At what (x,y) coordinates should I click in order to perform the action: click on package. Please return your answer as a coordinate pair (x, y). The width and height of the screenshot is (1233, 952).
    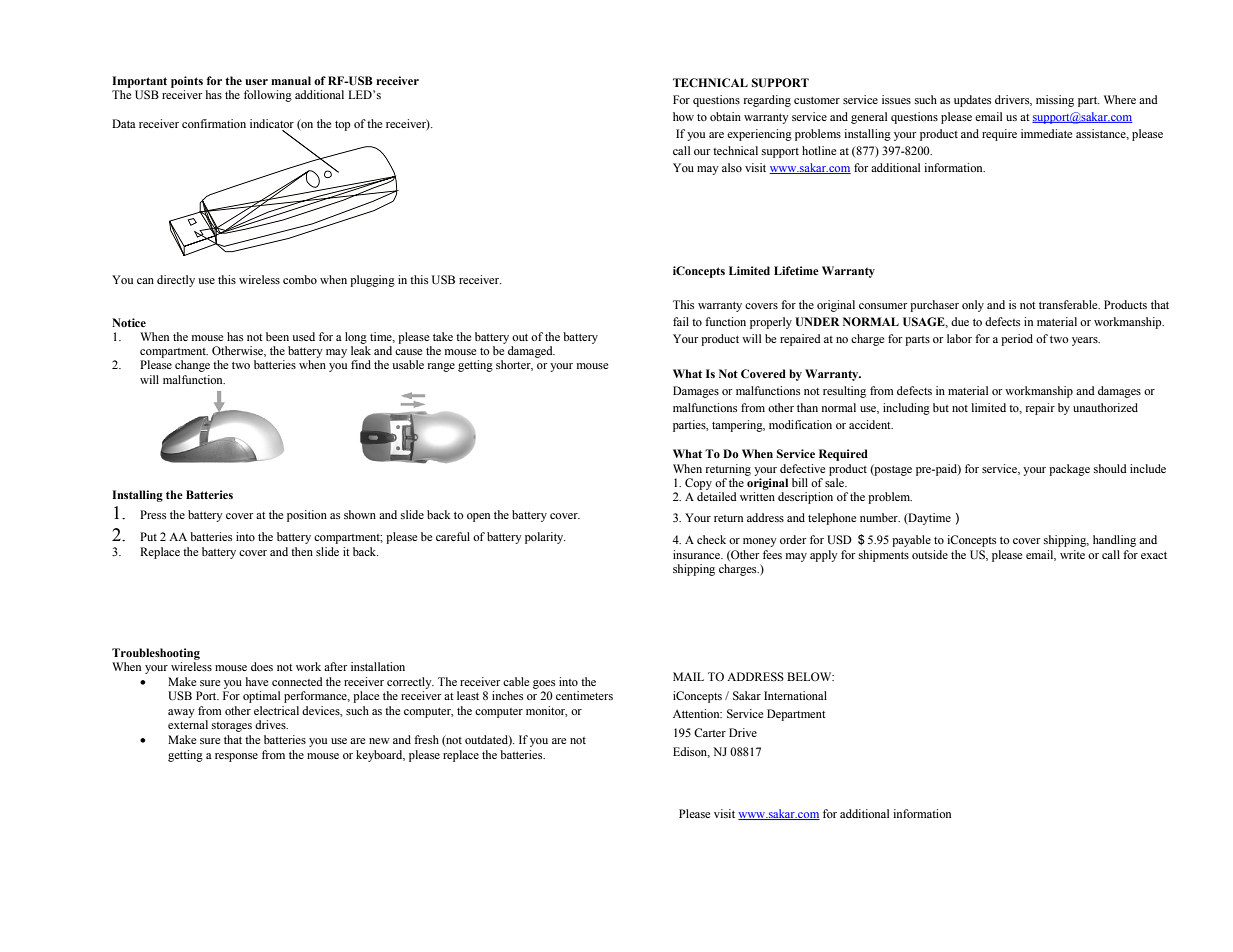
    Looking at the image, I should click on (1069, 470).
